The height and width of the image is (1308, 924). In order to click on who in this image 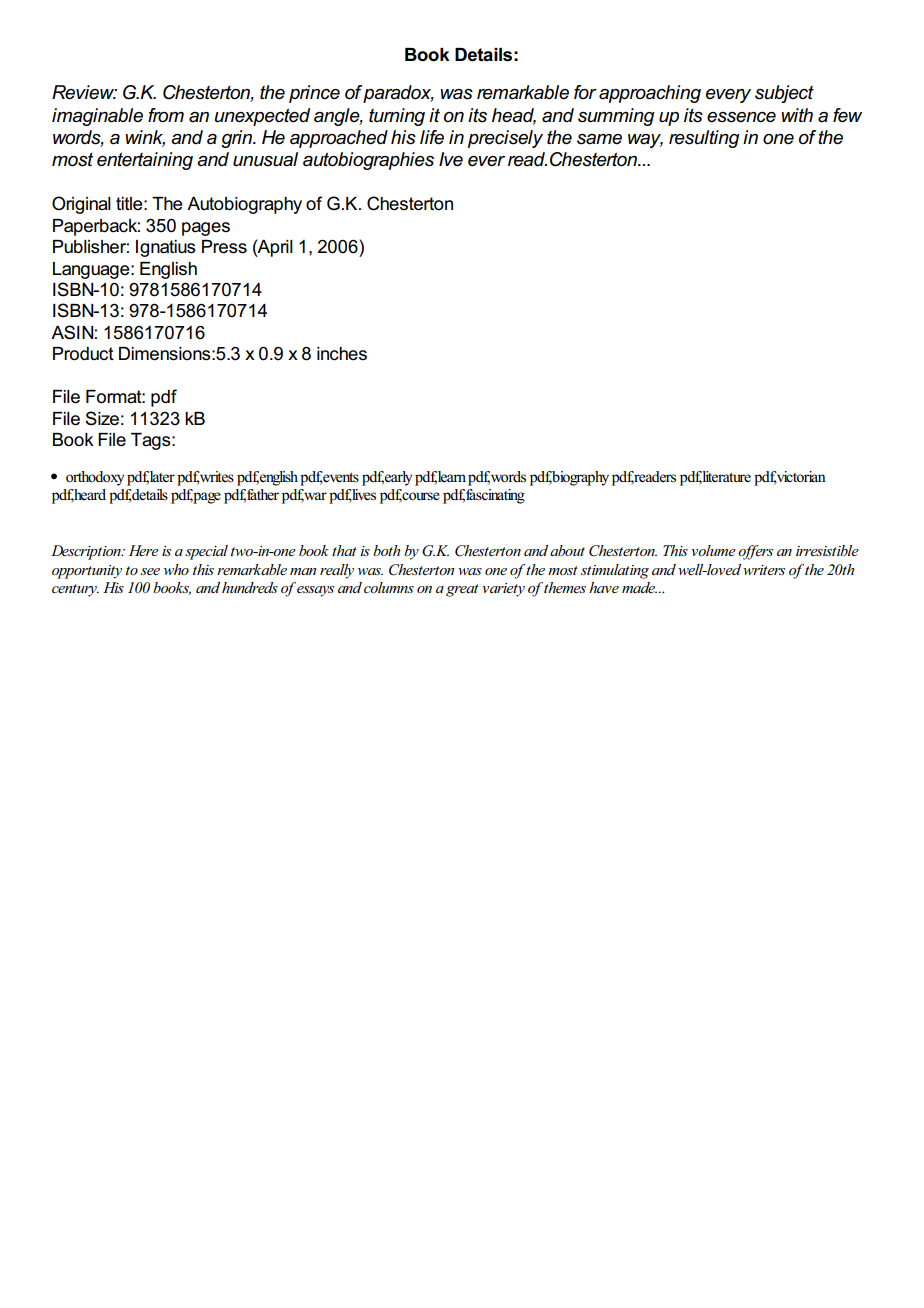, I will do `click(176, 569)`.
